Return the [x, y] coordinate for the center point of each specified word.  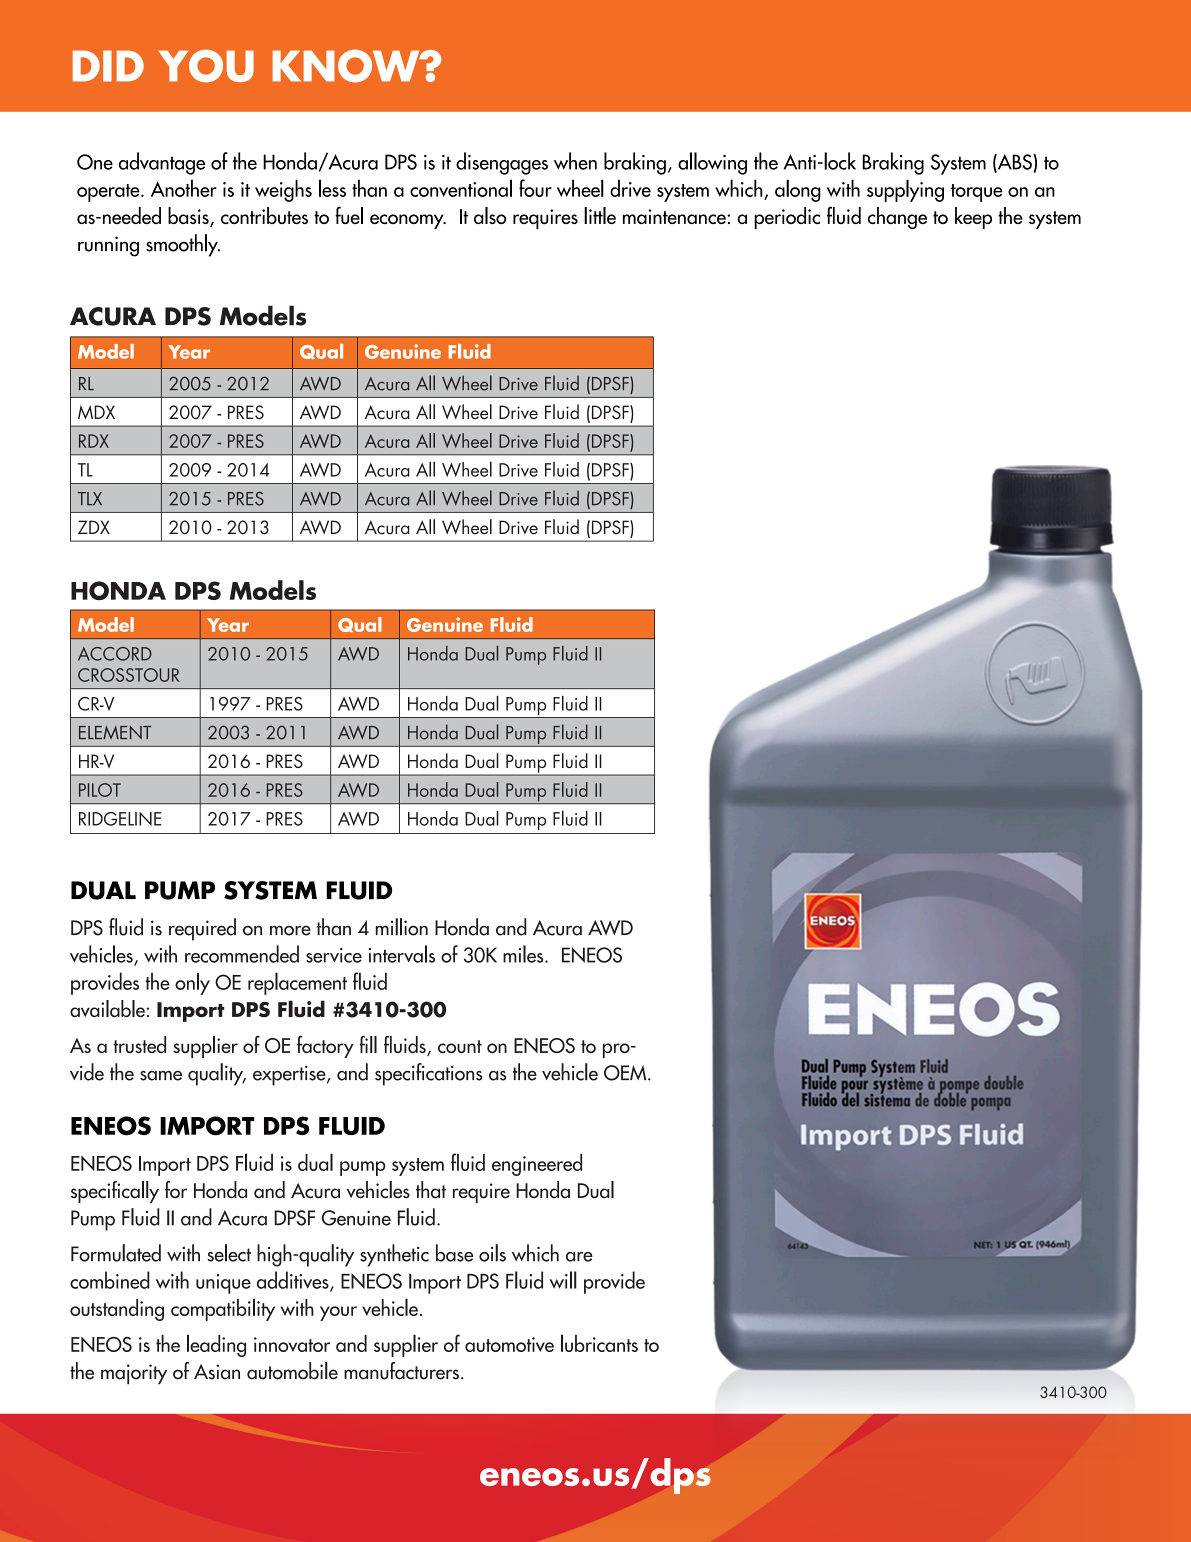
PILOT [100, 790]
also [490, 215]
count [460, 1046]
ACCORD [115, 654]
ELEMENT [115, 733]
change [897, 218]
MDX [96, 412]
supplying [905, 190]
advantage [162, 163]
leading [216, 1345]
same [161, 1076]
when [575, 161]
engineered [537, 1165]
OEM [626, 1073]
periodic [787, 218]
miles [524, 954]
